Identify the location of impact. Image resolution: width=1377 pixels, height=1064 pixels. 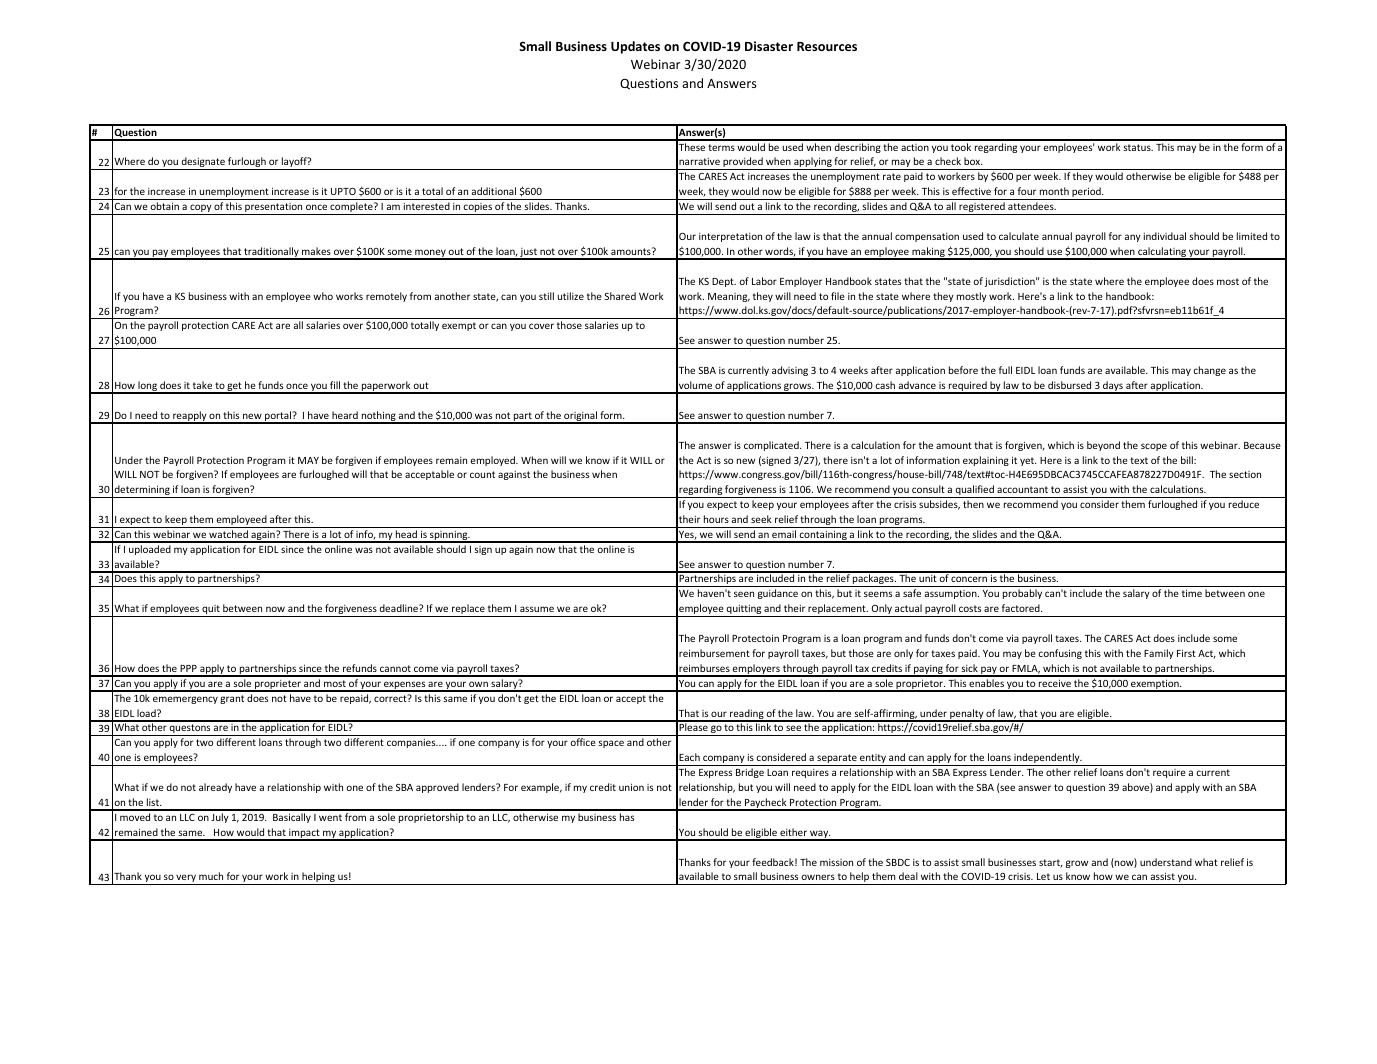
(304, 835).
